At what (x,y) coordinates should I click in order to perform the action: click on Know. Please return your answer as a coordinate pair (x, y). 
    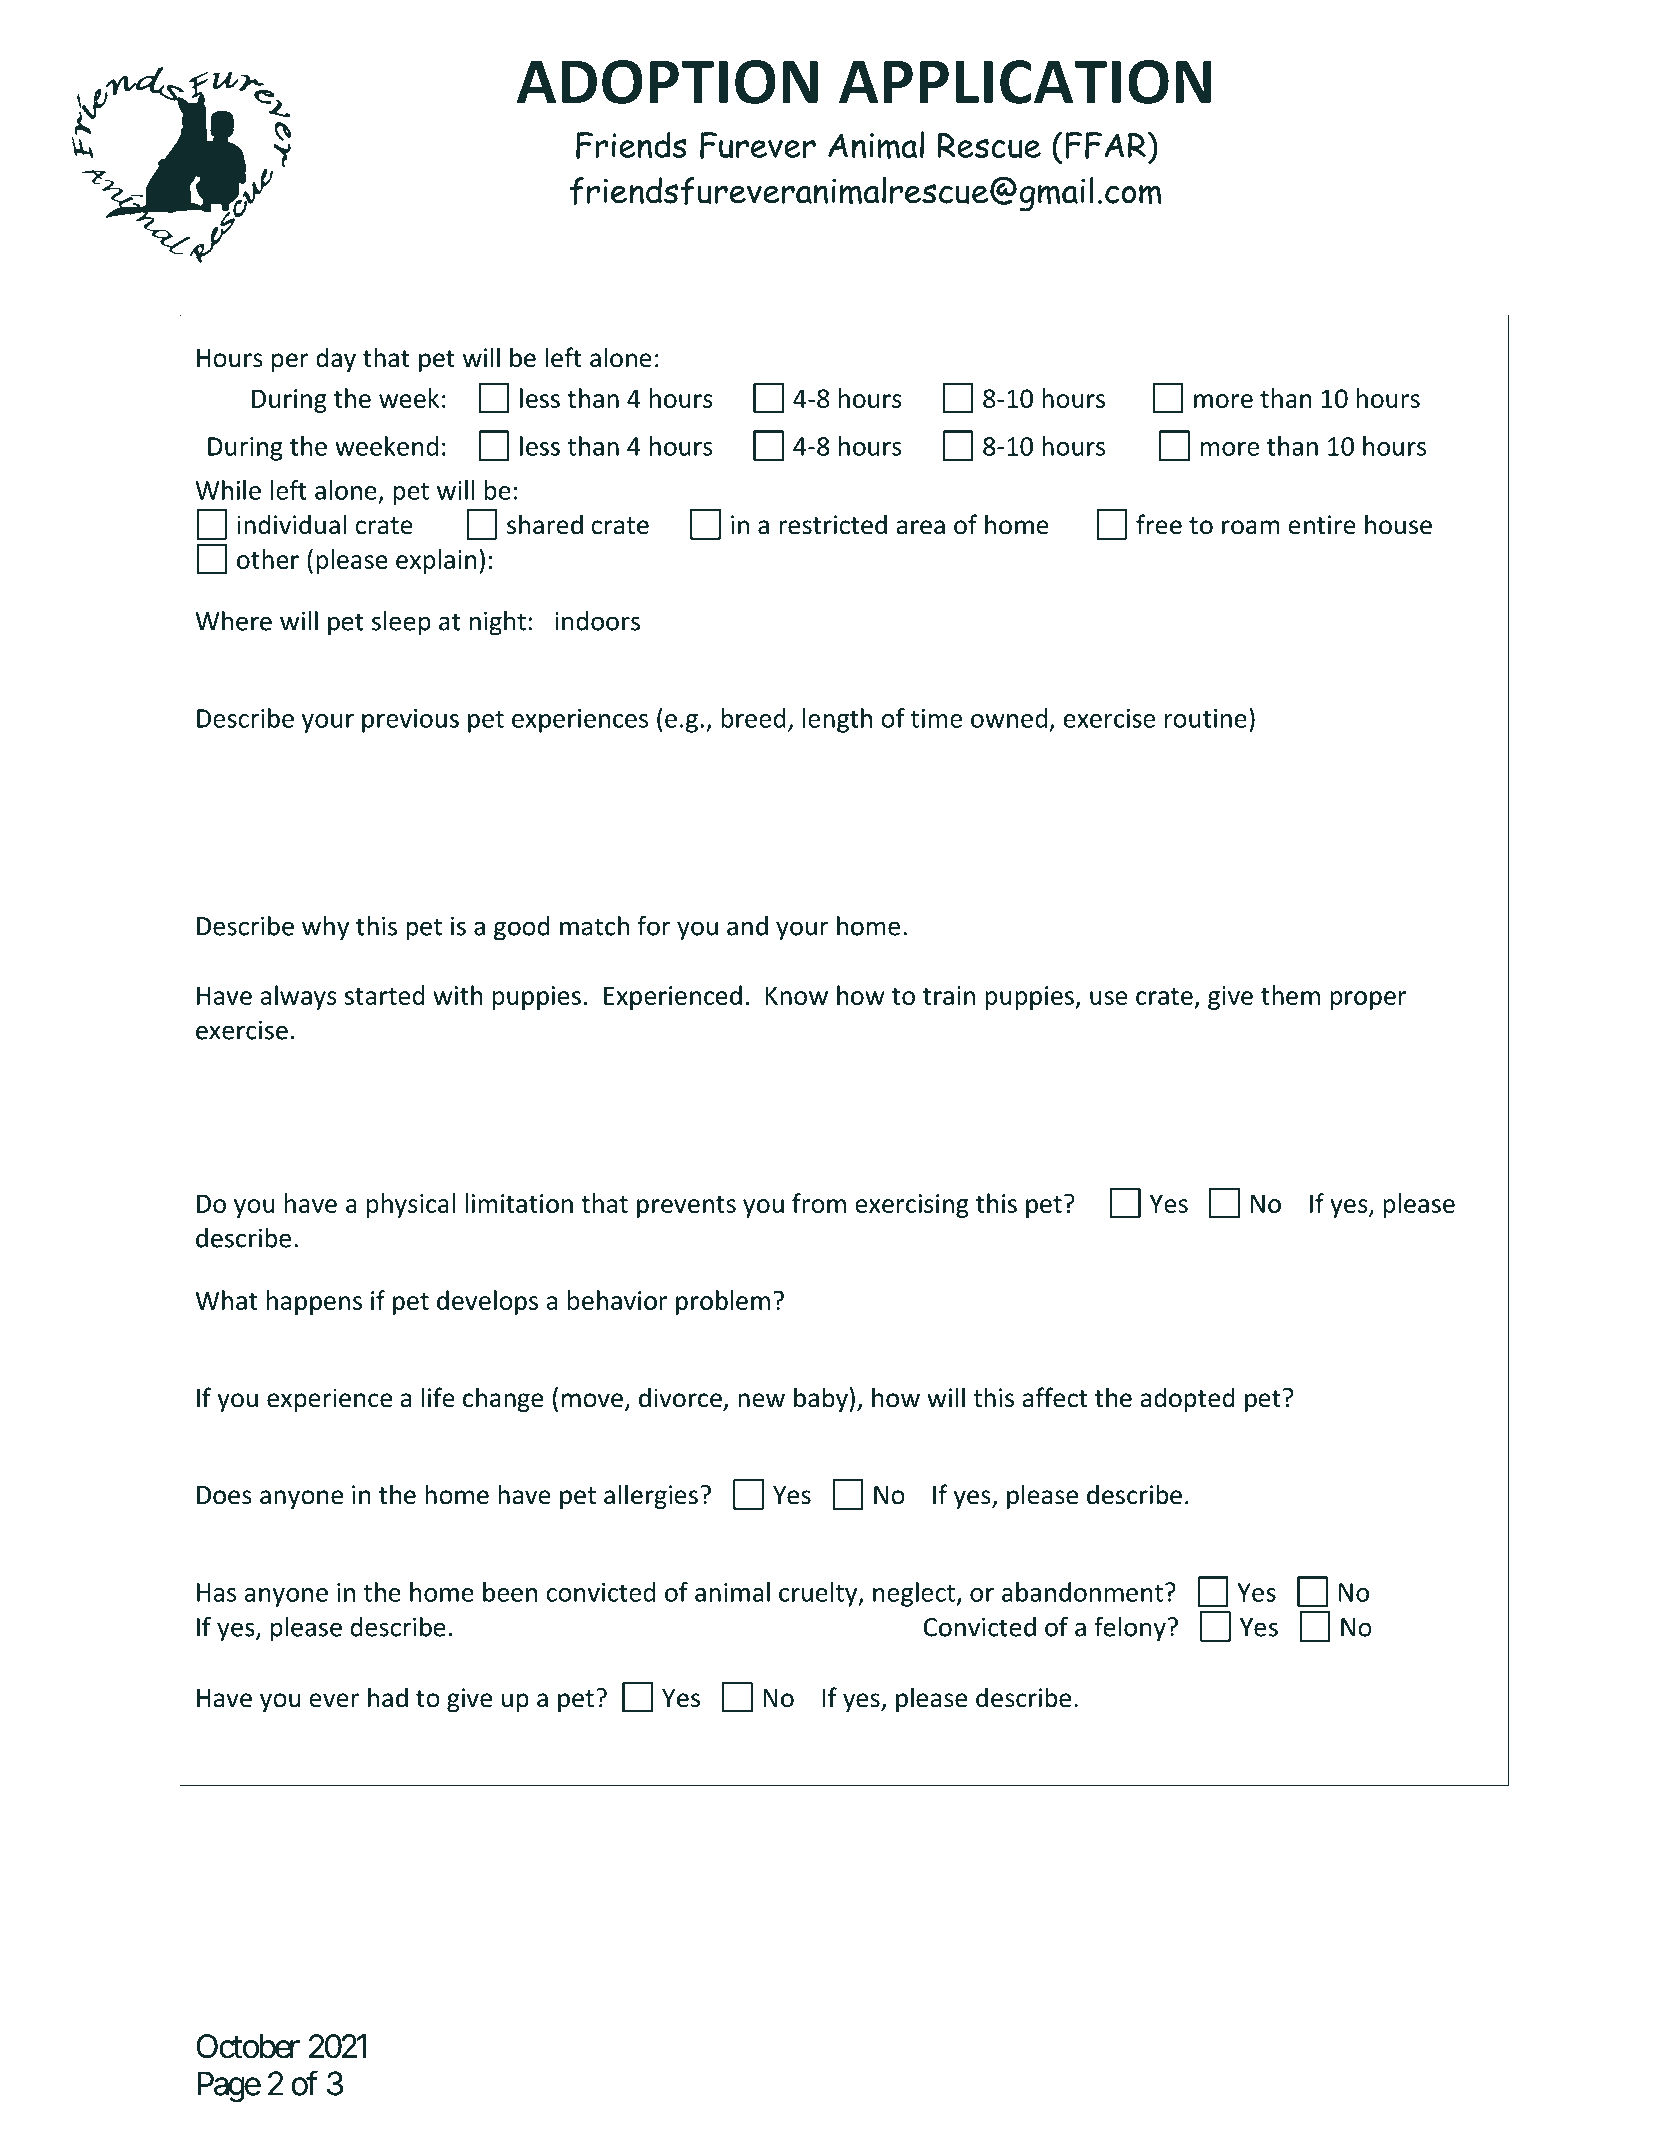
    Looking at the image, I should click on (797, 995).
